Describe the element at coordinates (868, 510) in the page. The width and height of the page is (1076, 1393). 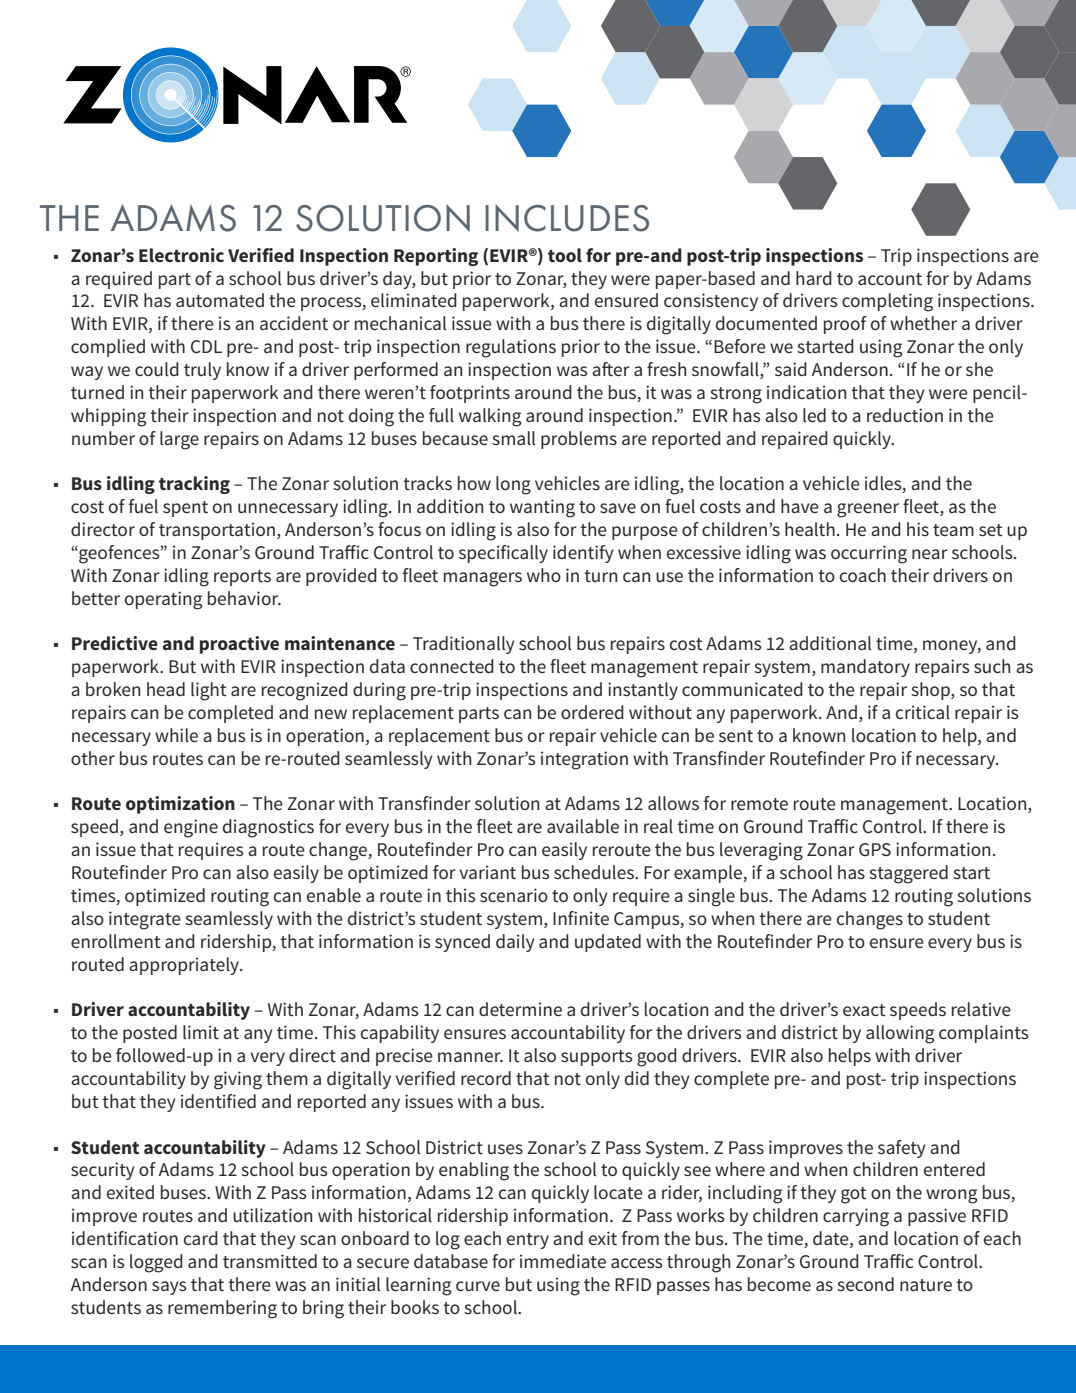
I see `greener` at that location.
